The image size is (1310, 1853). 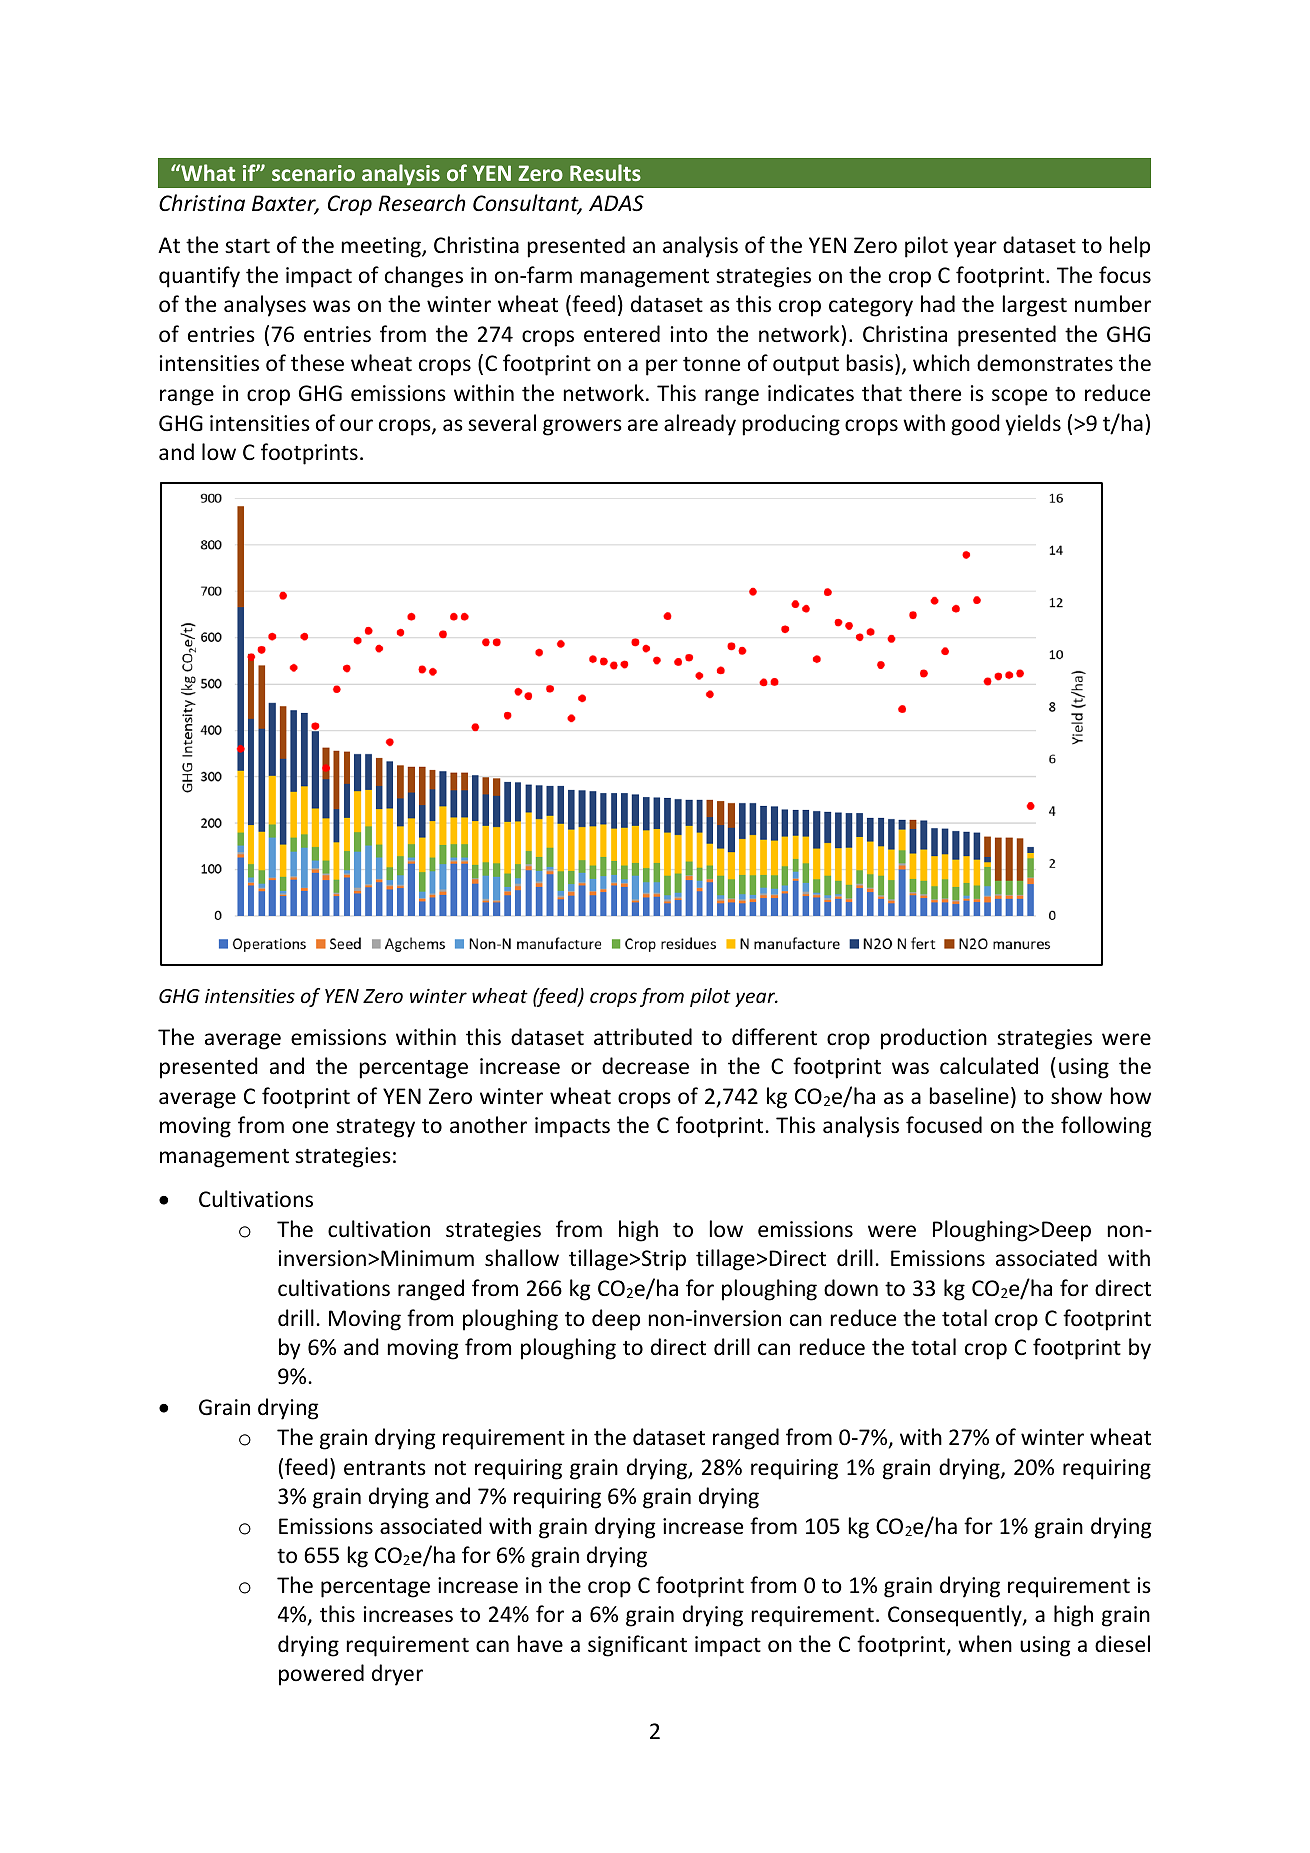 I want to click on yields, so click(x=1033, y=425).
